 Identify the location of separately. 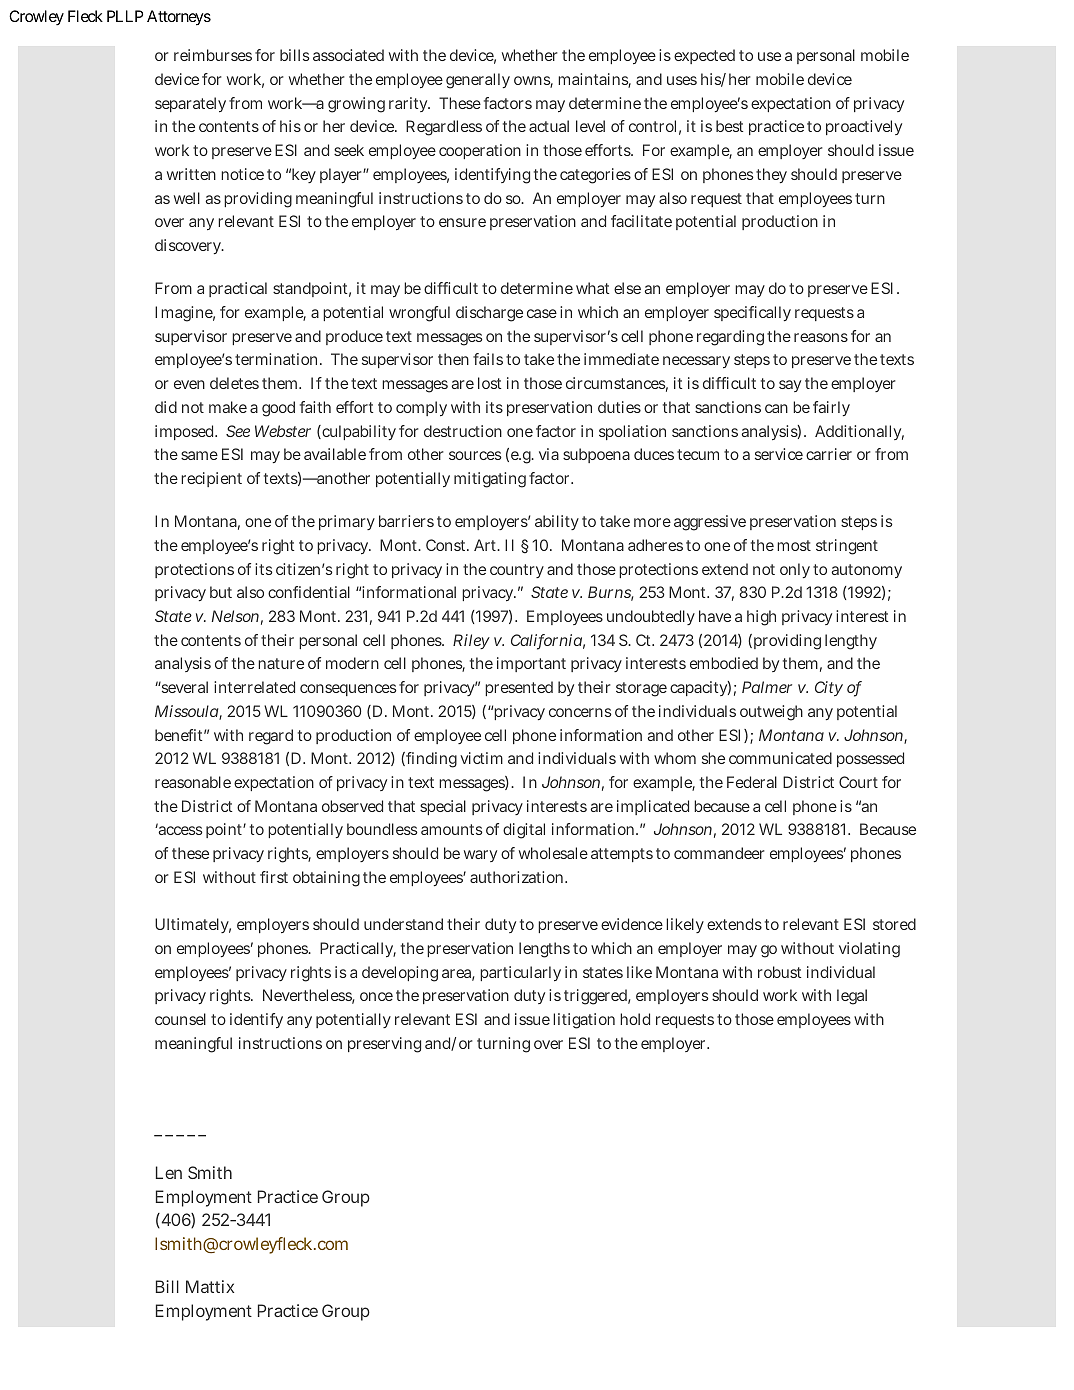
(190, 104).
